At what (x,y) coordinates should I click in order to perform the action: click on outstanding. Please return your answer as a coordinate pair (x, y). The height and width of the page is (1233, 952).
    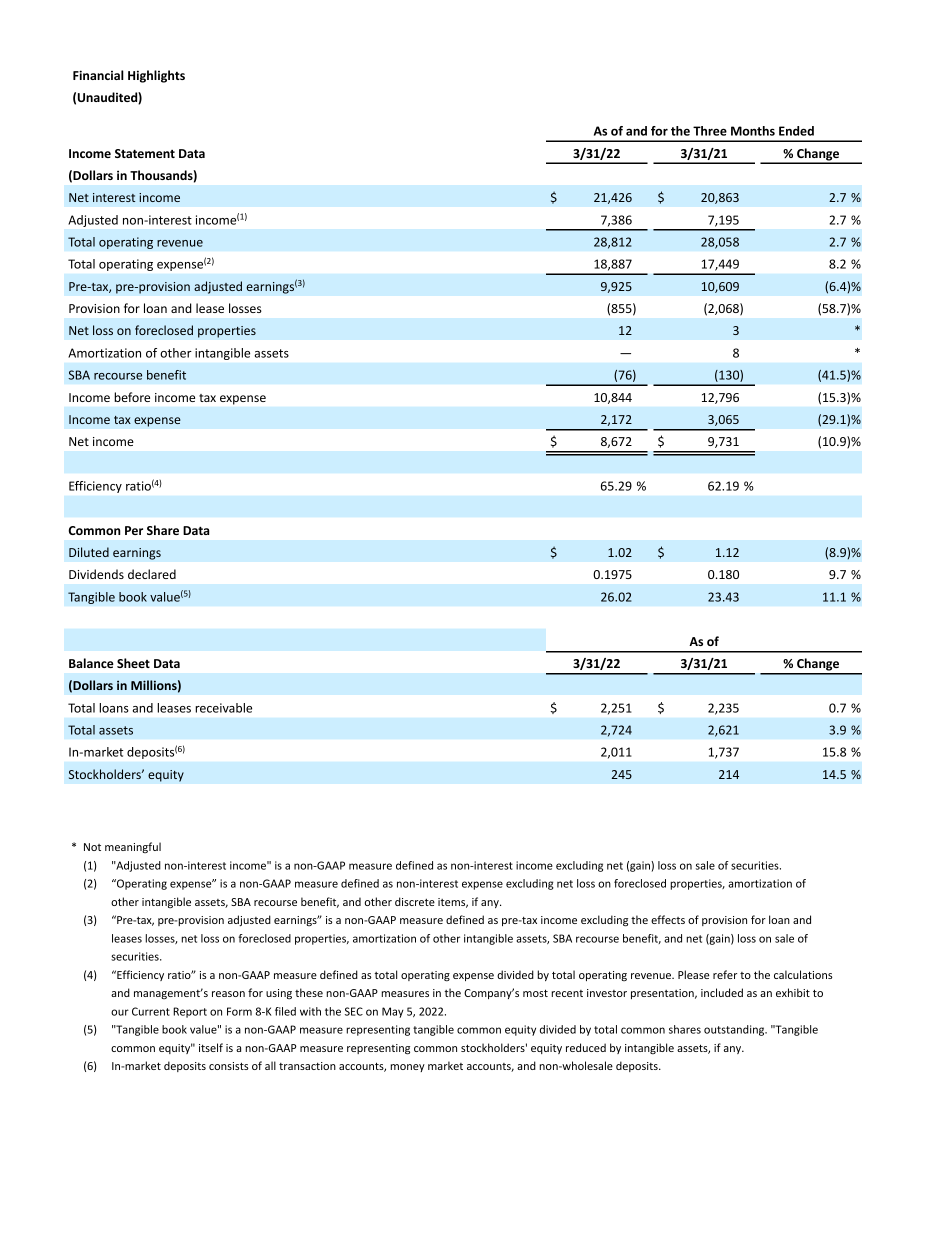
    Looking at the image, I should click on (735, 1030).
